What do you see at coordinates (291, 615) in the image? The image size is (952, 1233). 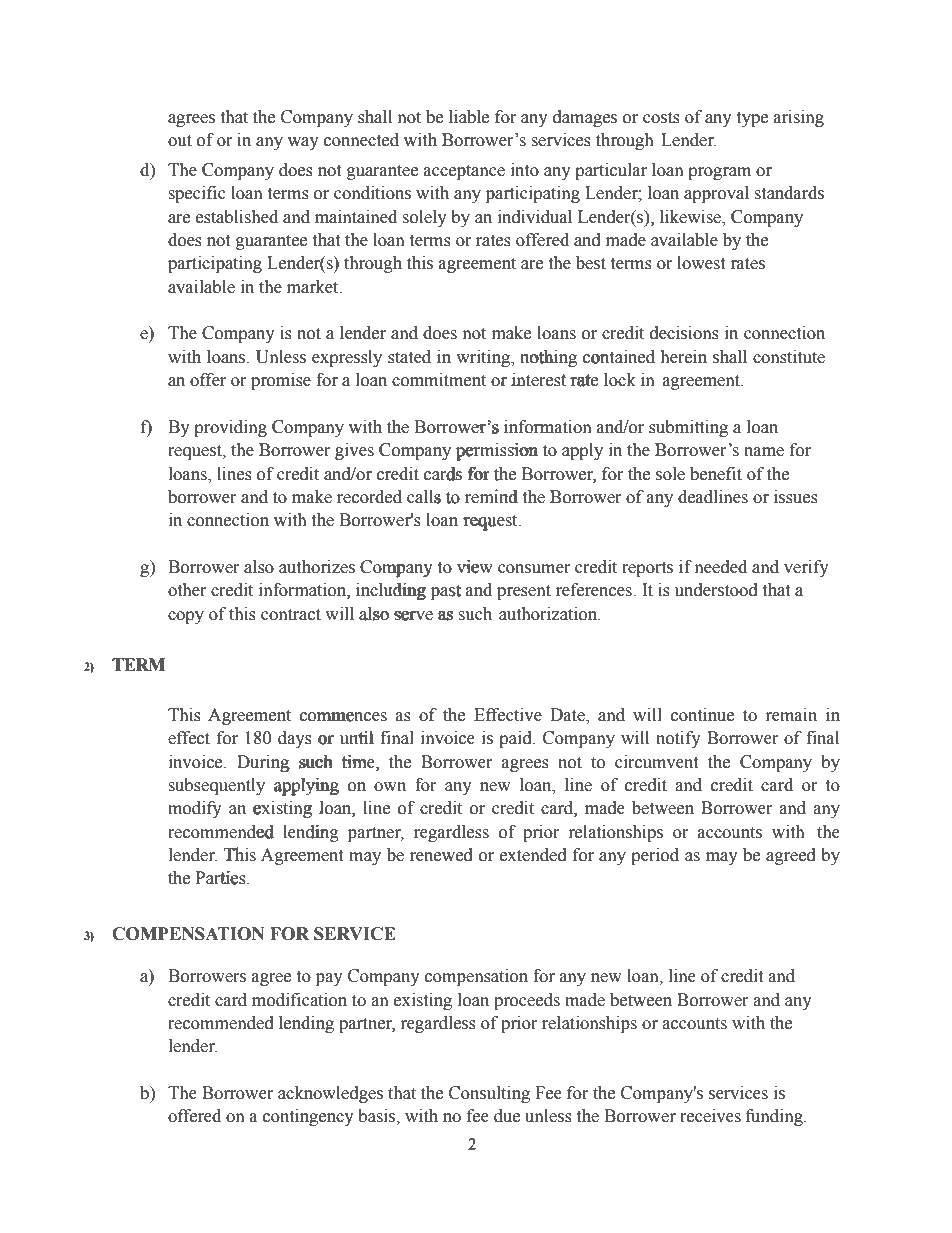 I see `contract` at bounding box center [291, 615].
